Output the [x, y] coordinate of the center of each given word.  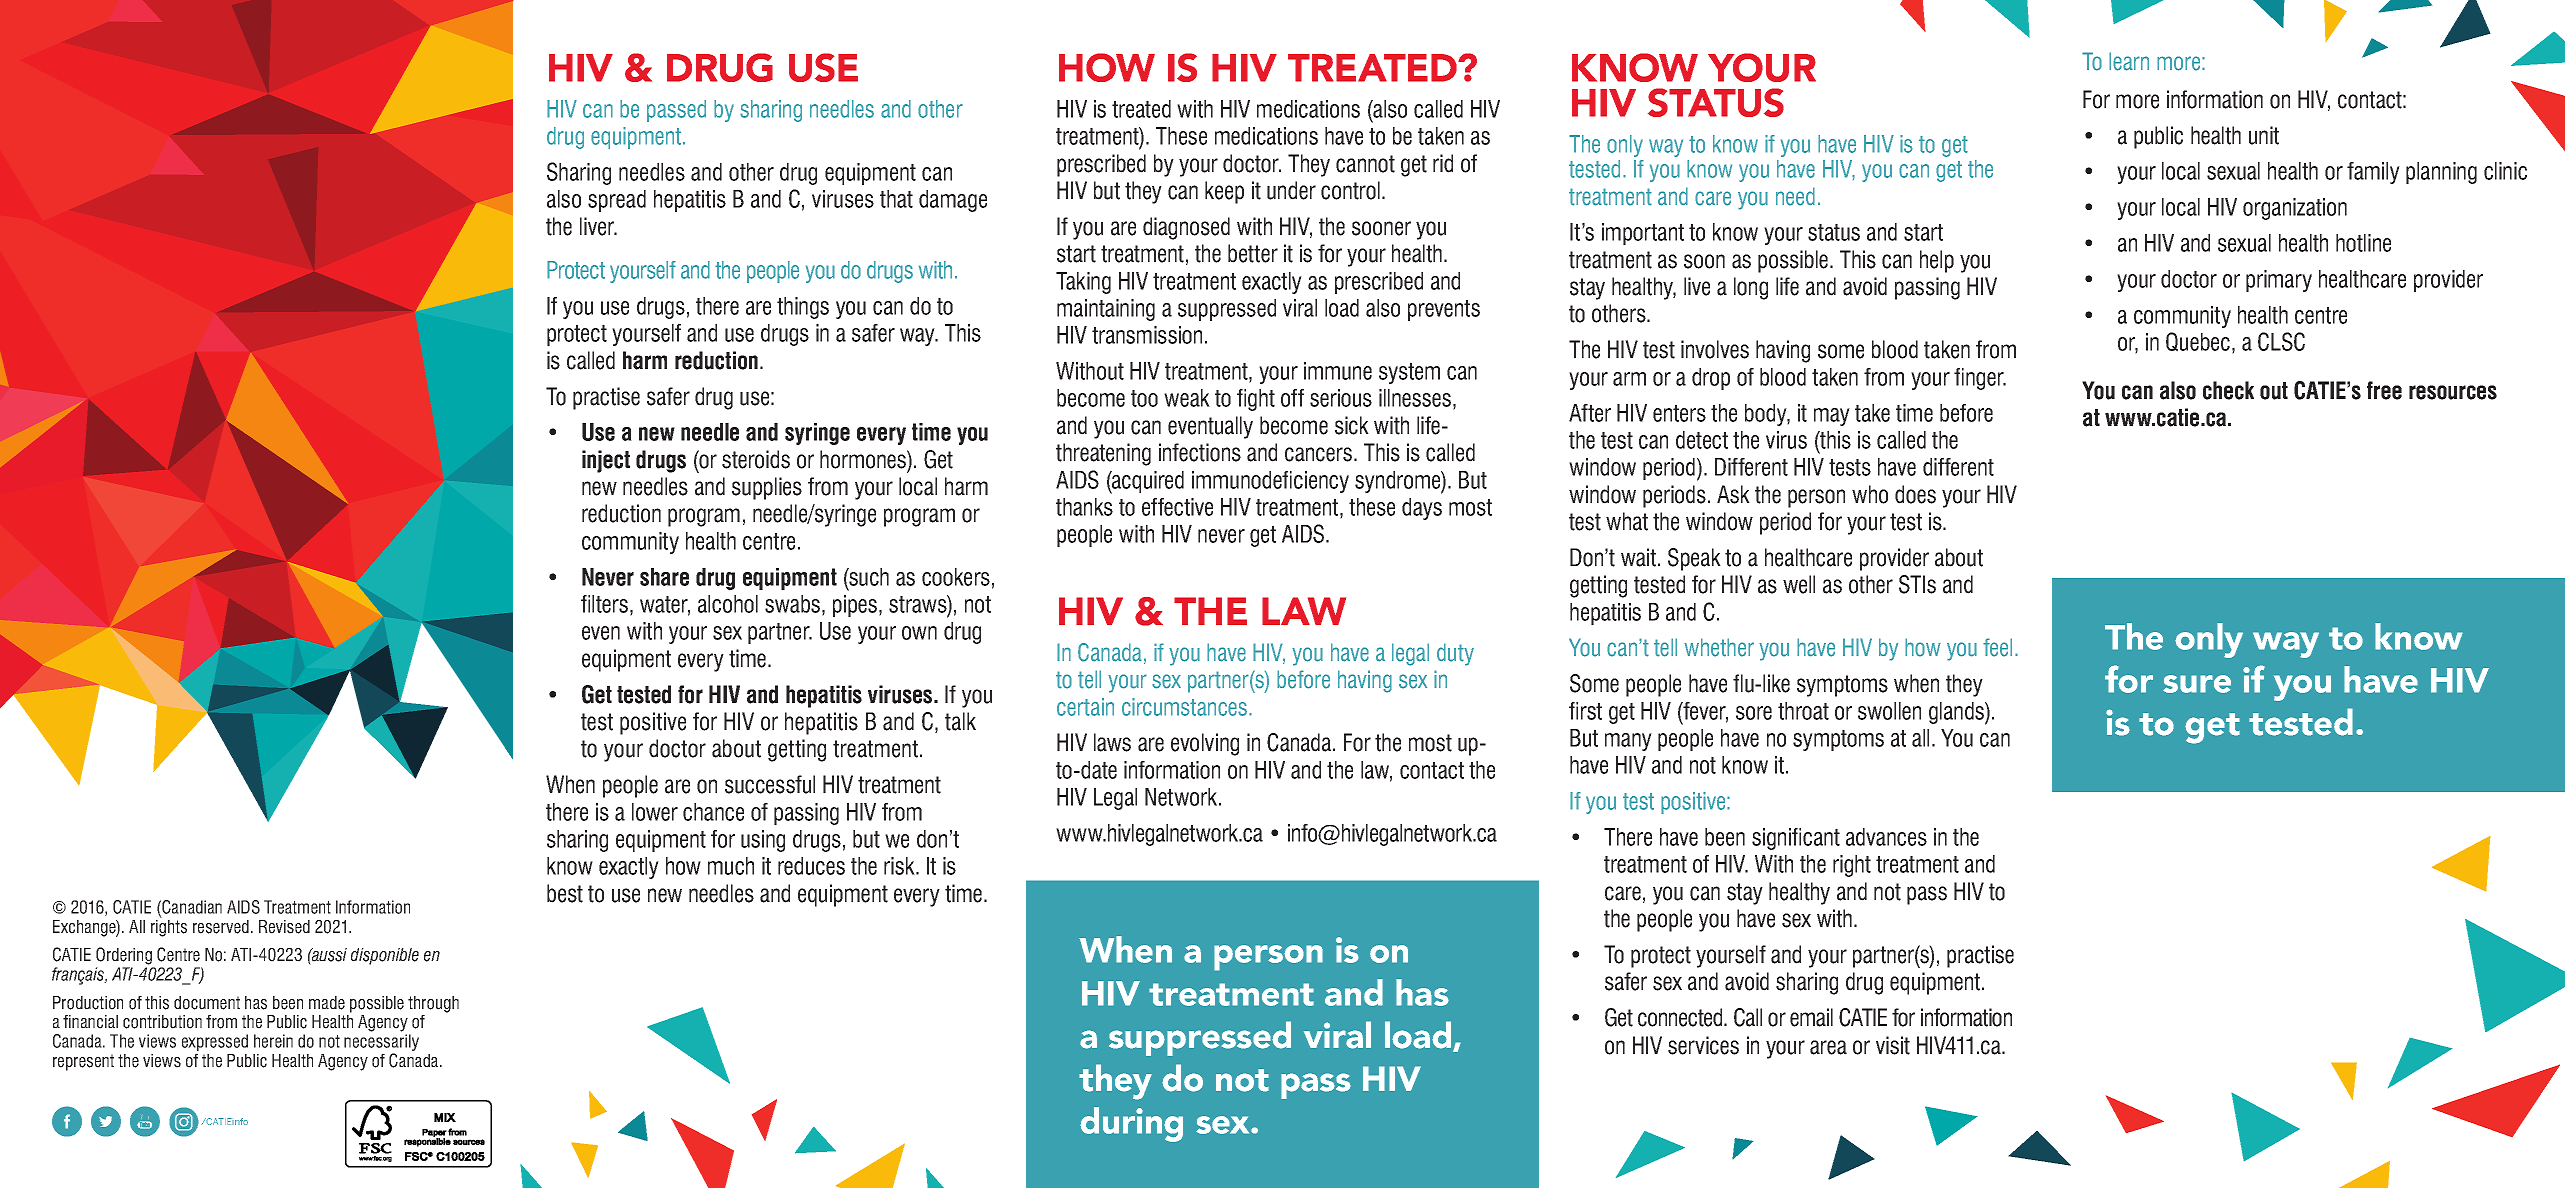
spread [617, 201]
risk [900, 866]
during [1131, 1124]
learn [2129, 61]
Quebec [2198, 342]
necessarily [381, 1044]
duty [1455, 654]
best [565, 893]
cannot [1365, 164]
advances [1886, 837]
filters [604, 604]
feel [1997, 647]
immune [1338, 371]
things [803, 308]
